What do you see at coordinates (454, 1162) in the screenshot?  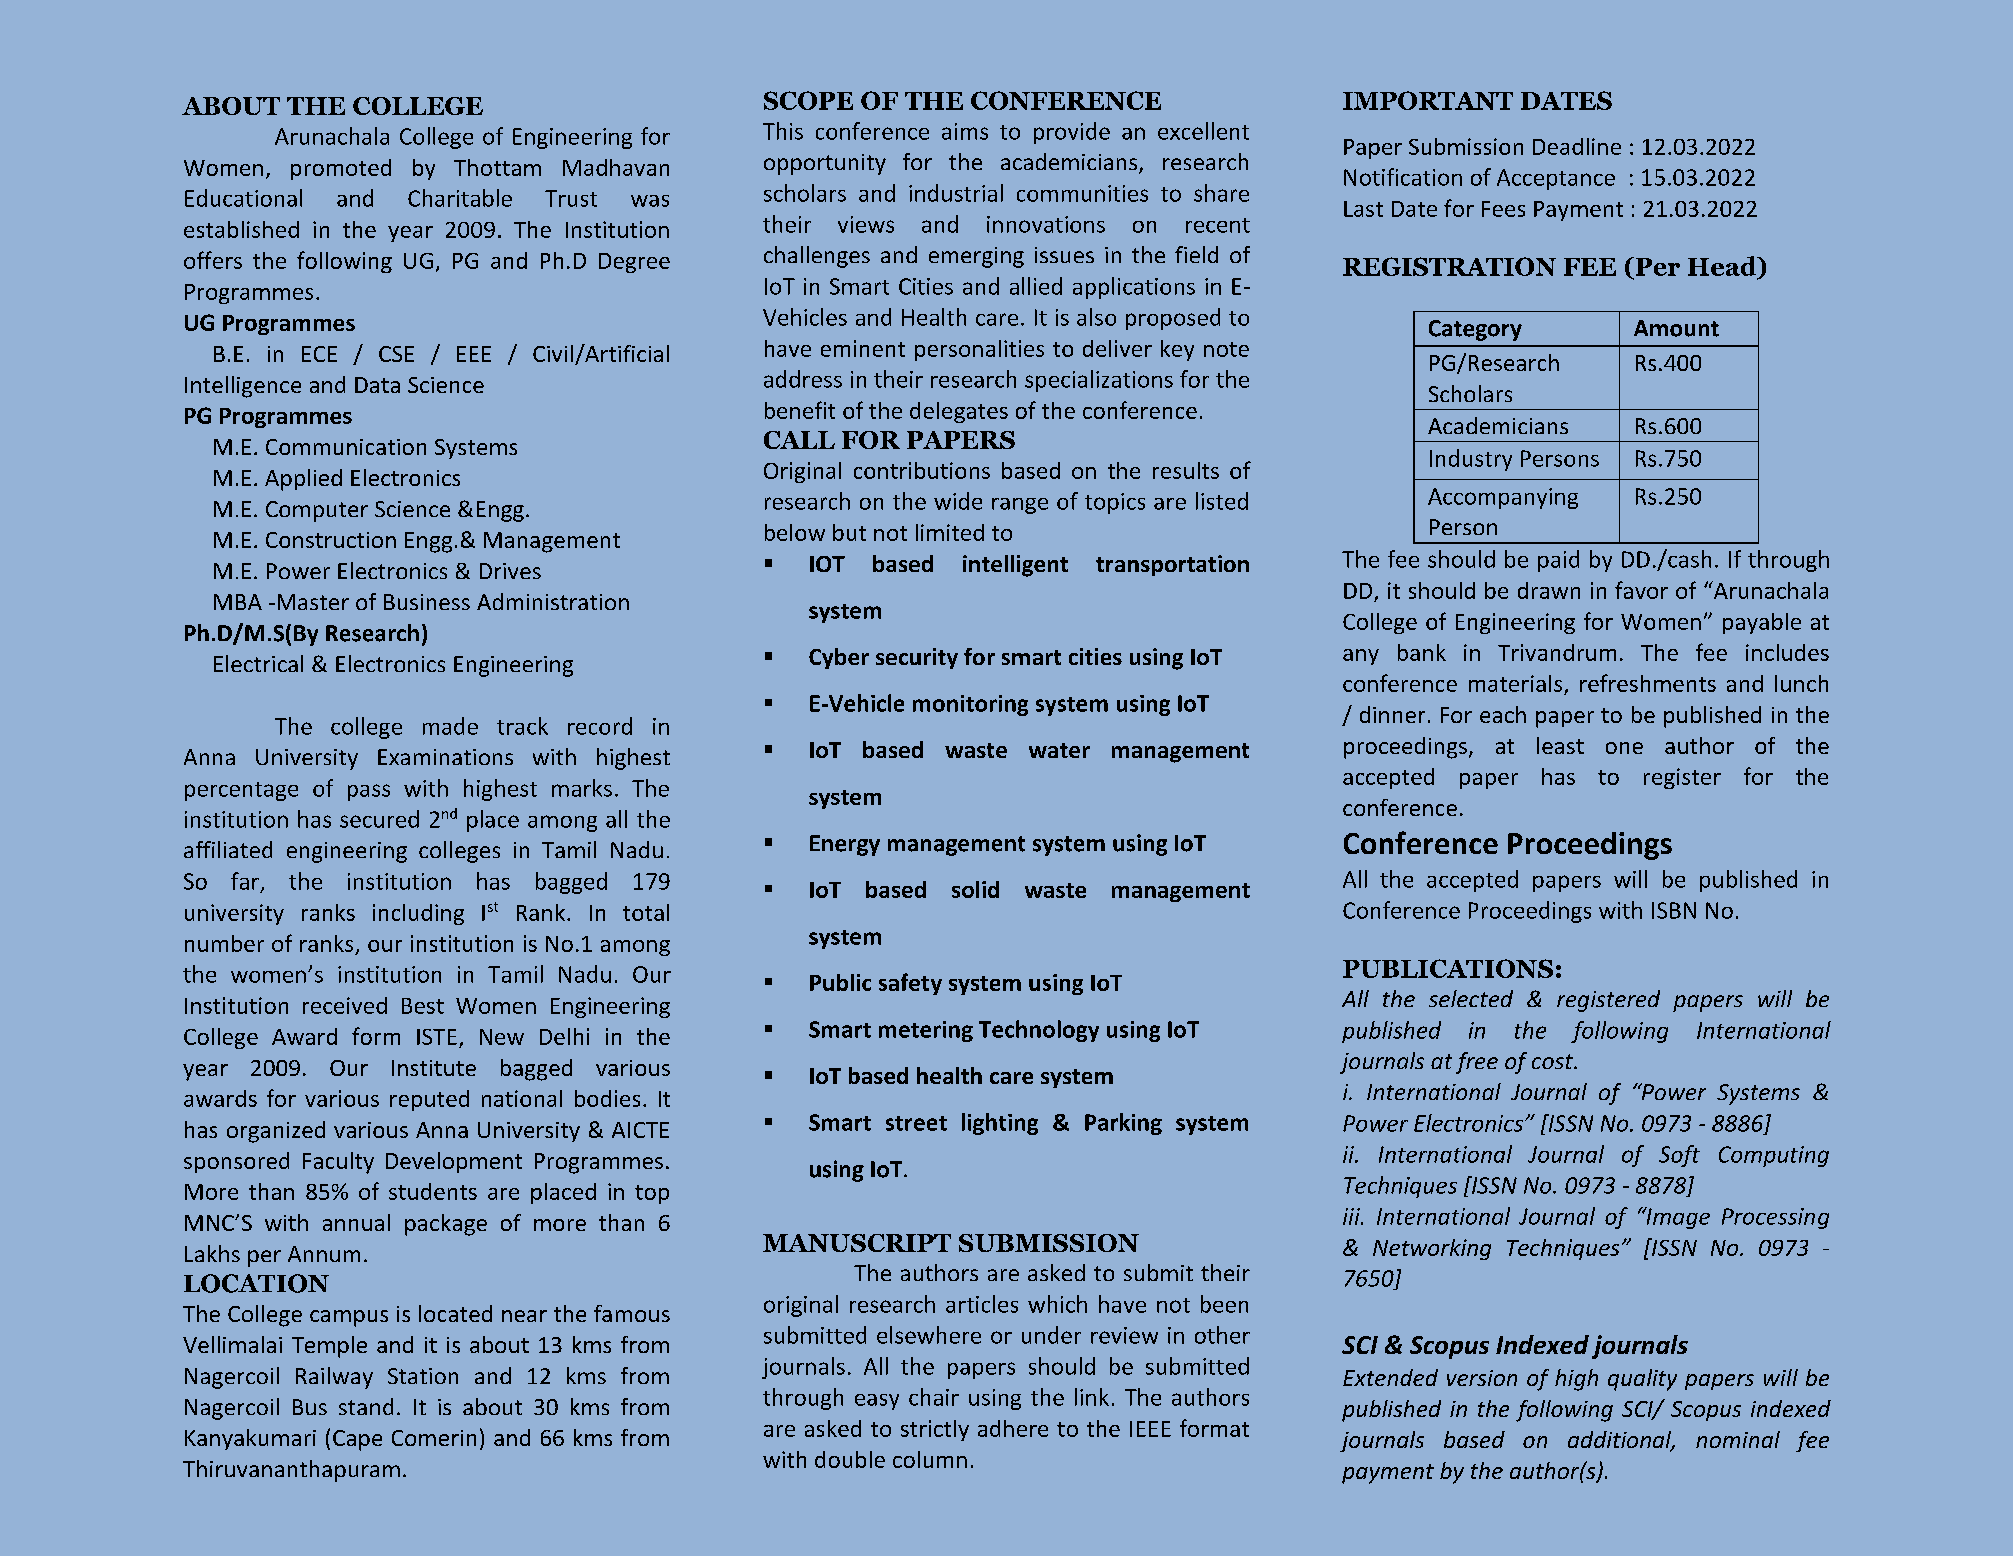 I see `Development` at bounding box center [454, 1162].
